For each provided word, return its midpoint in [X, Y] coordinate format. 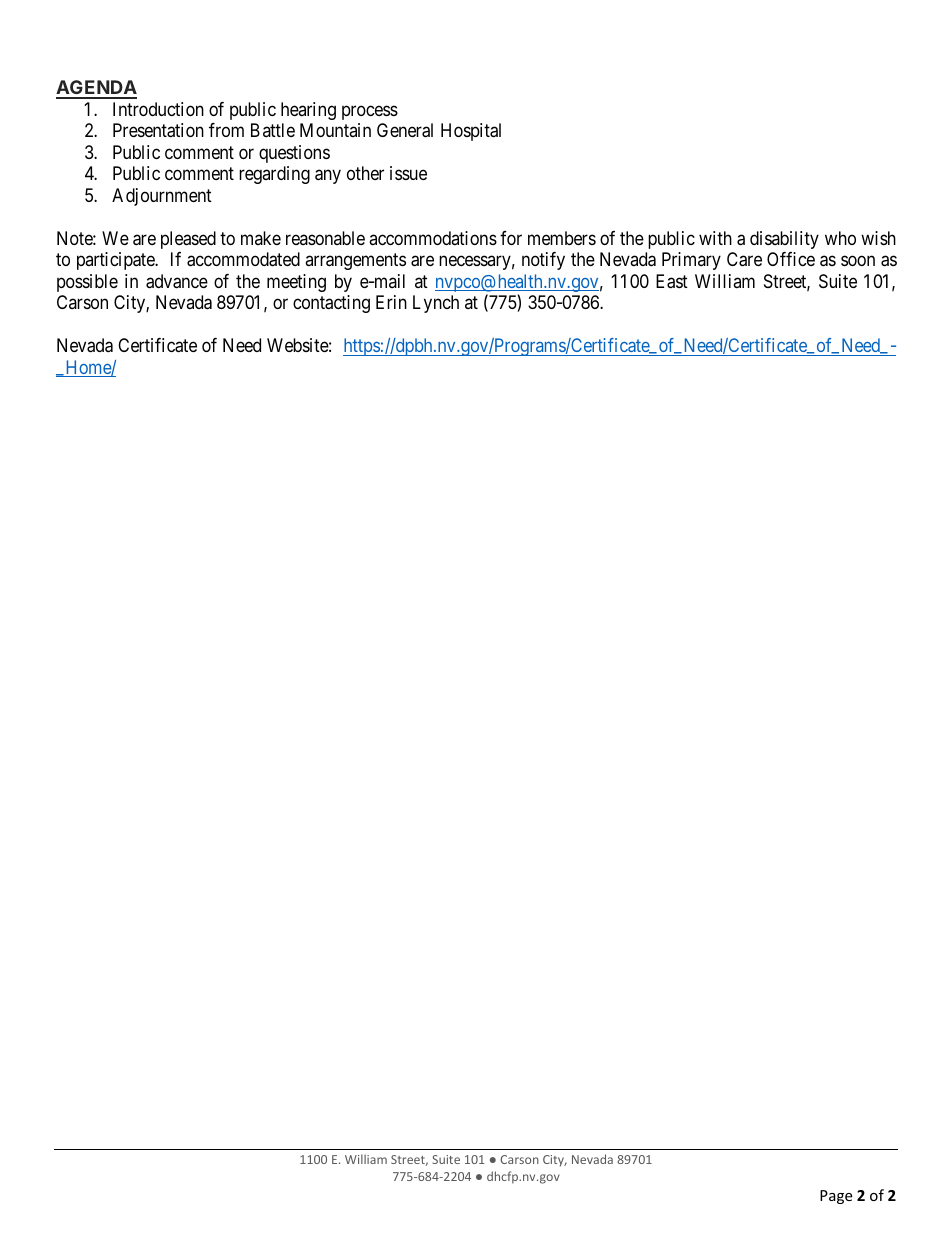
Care [744, 259]
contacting [331, 304]
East [672, 281]
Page [836, 1197]
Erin [391, 302]
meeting [296, 283]
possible [87, 283]
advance [177, 281]
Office [791, 259]
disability [784, 240]
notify [543, 261]
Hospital [471, 132]
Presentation [158, 130]
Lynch [436, 304]
